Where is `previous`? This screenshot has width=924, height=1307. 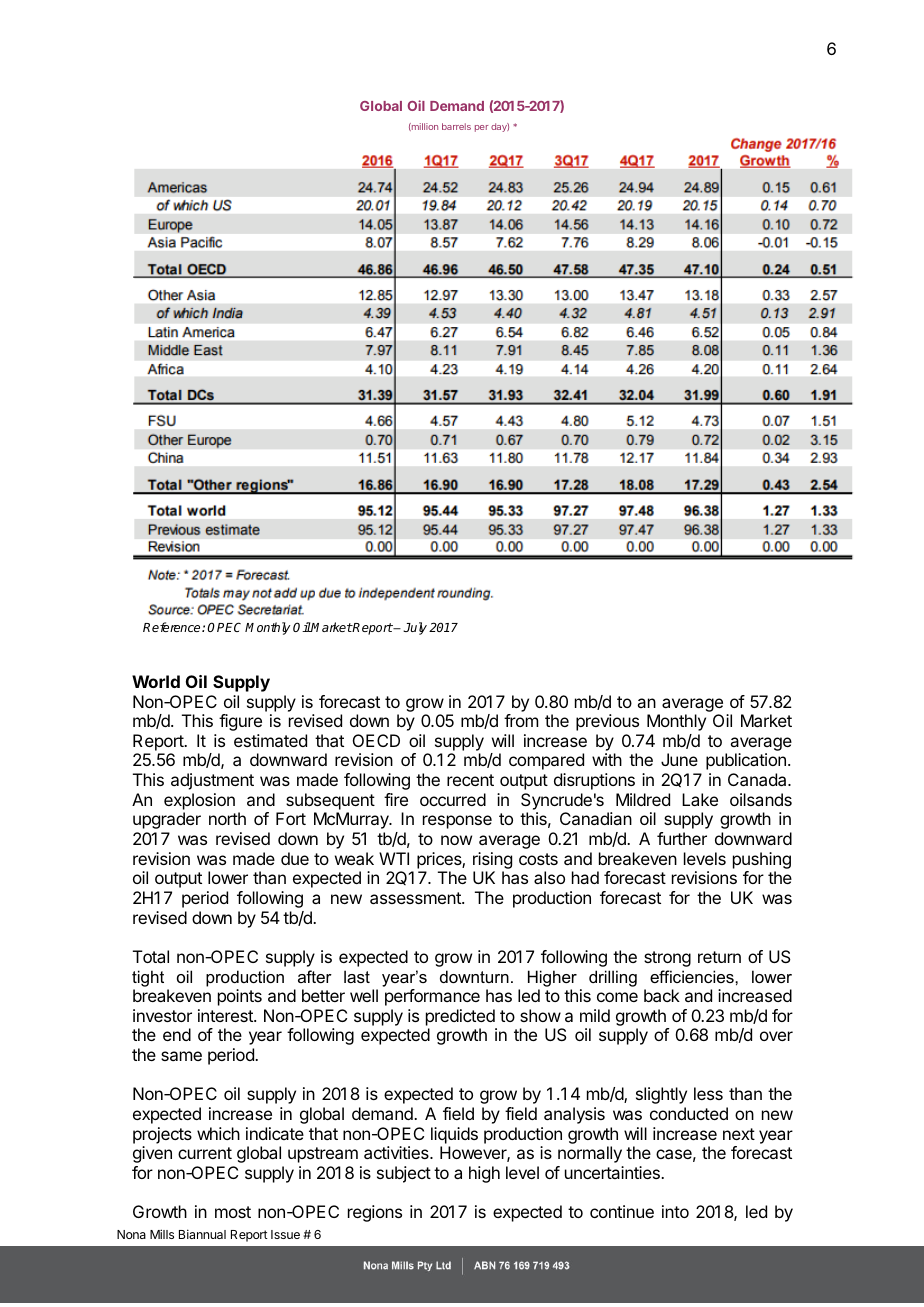 previous is located at coordinates (607, 722).
